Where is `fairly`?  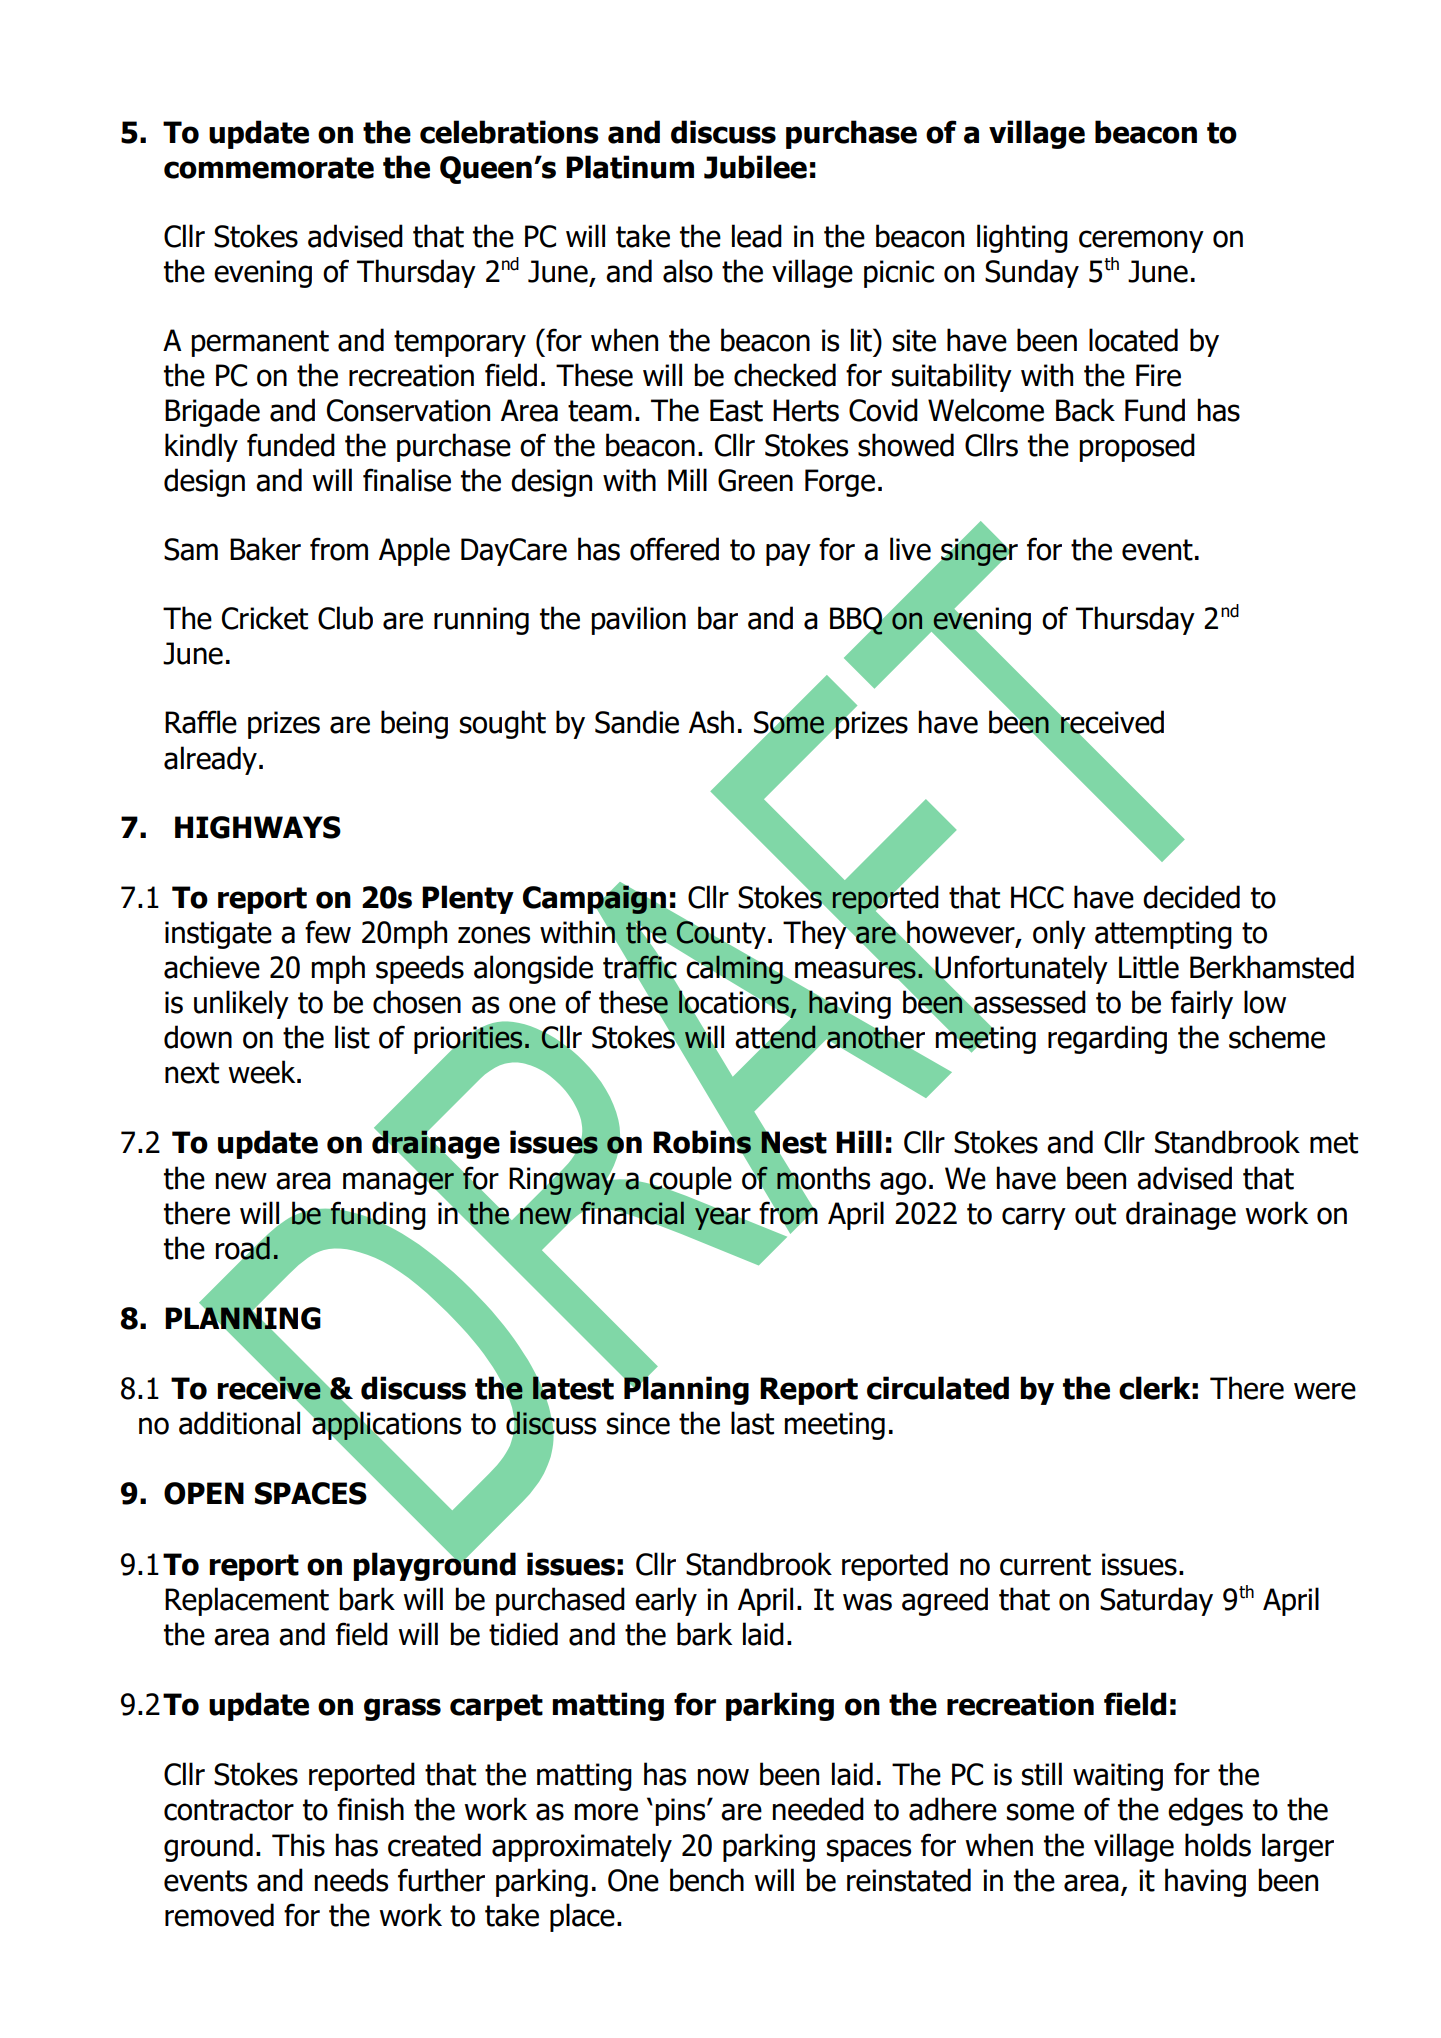
fairly is located at coordinates (1202, 1004).
